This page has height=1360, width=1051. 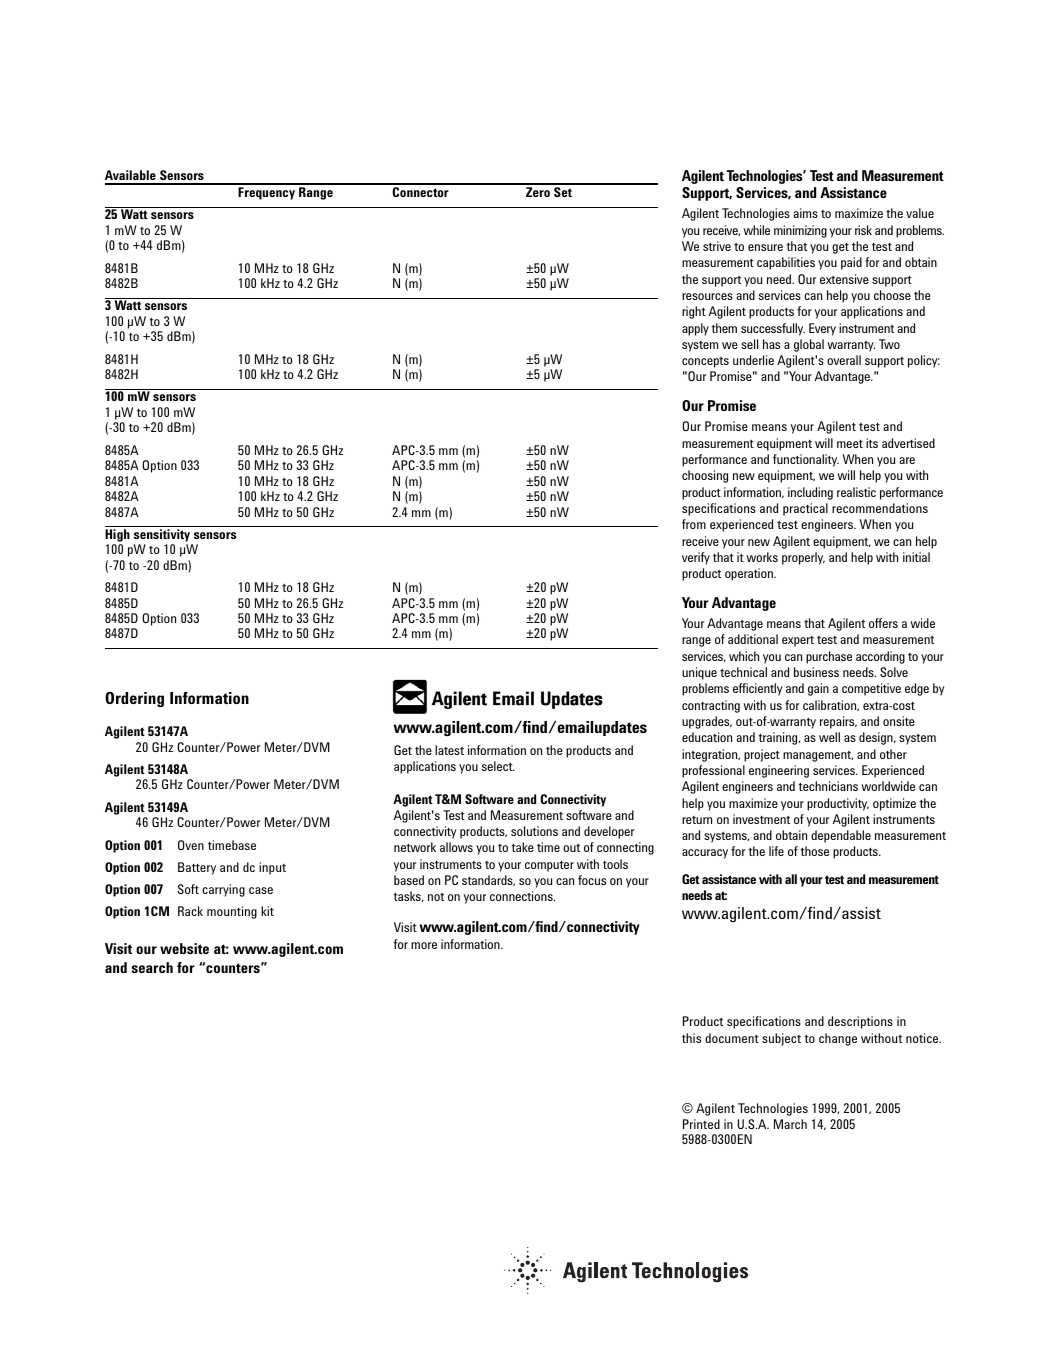 I want to click on technicians, so click(x=828, y=786).
